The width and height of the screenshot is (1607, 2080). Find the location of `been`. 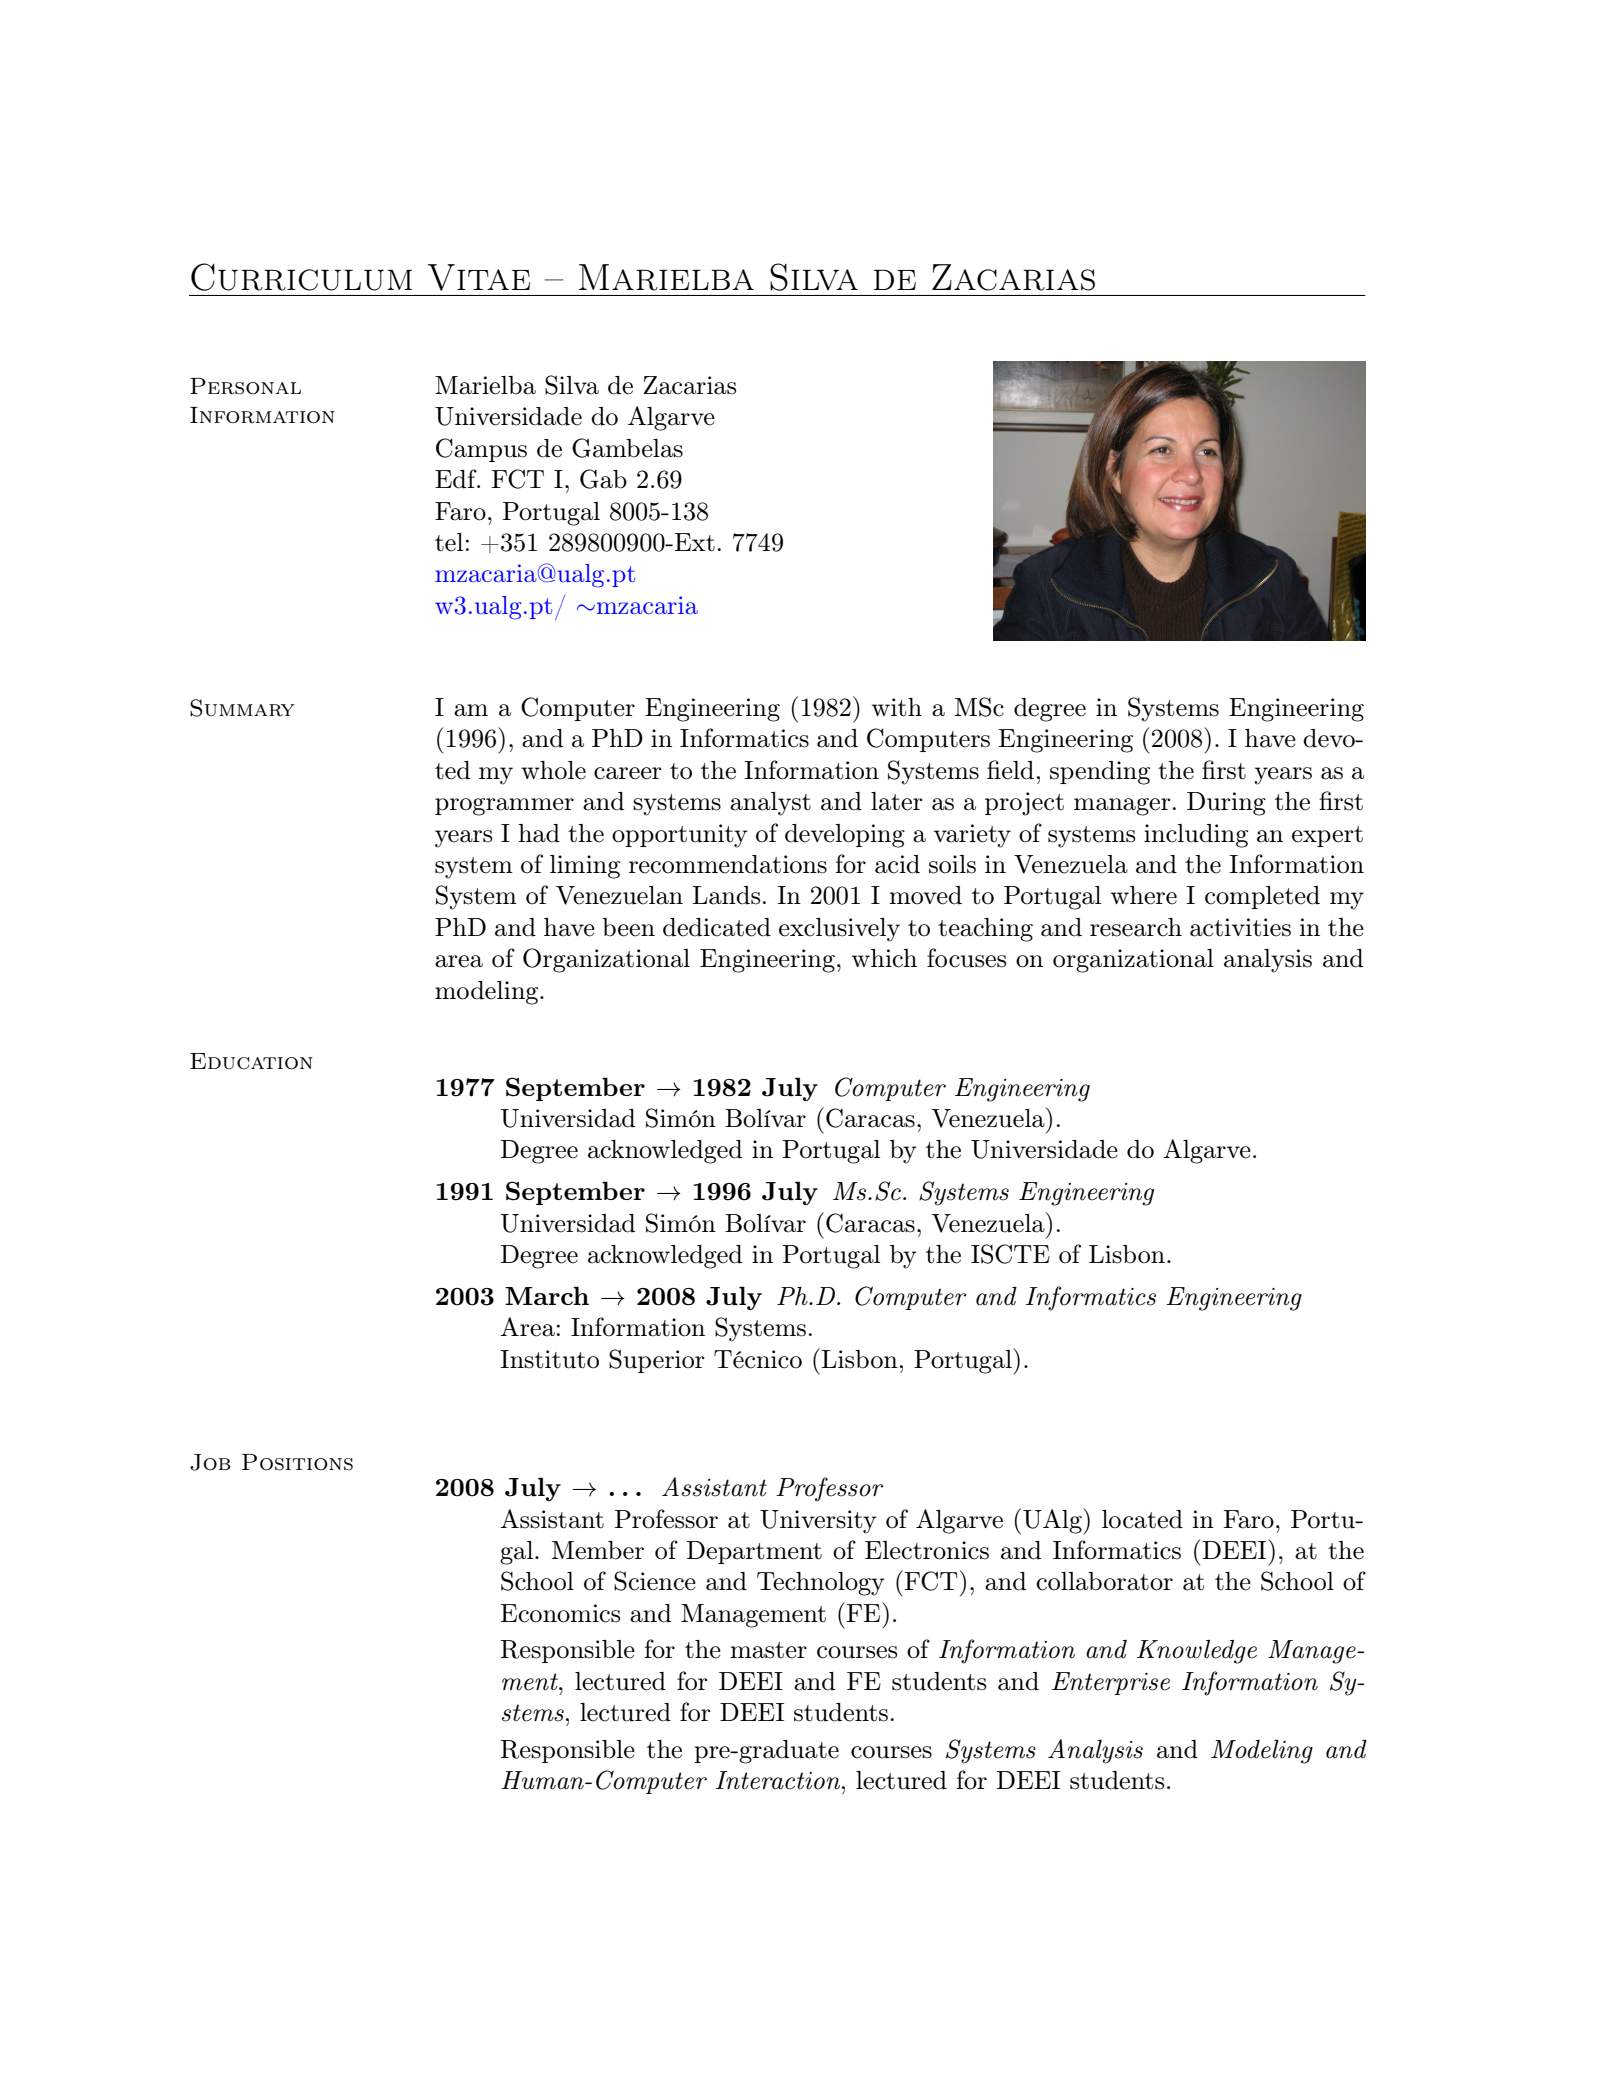

been is located at coordinates (628, 927).
